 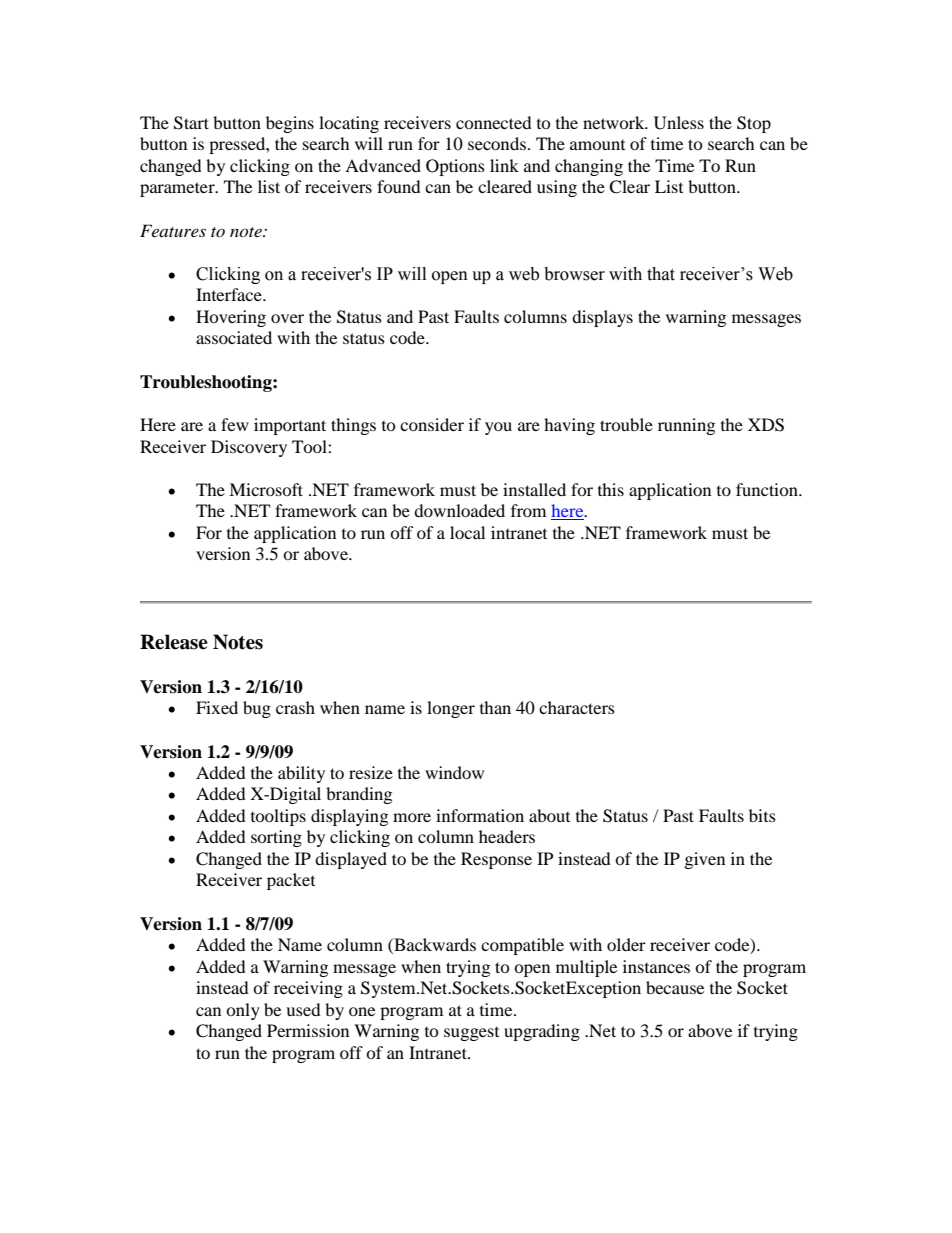 What do you see at coordinates (257, 709) in the image?
I see `bug` at bounding box center [257, 709].
